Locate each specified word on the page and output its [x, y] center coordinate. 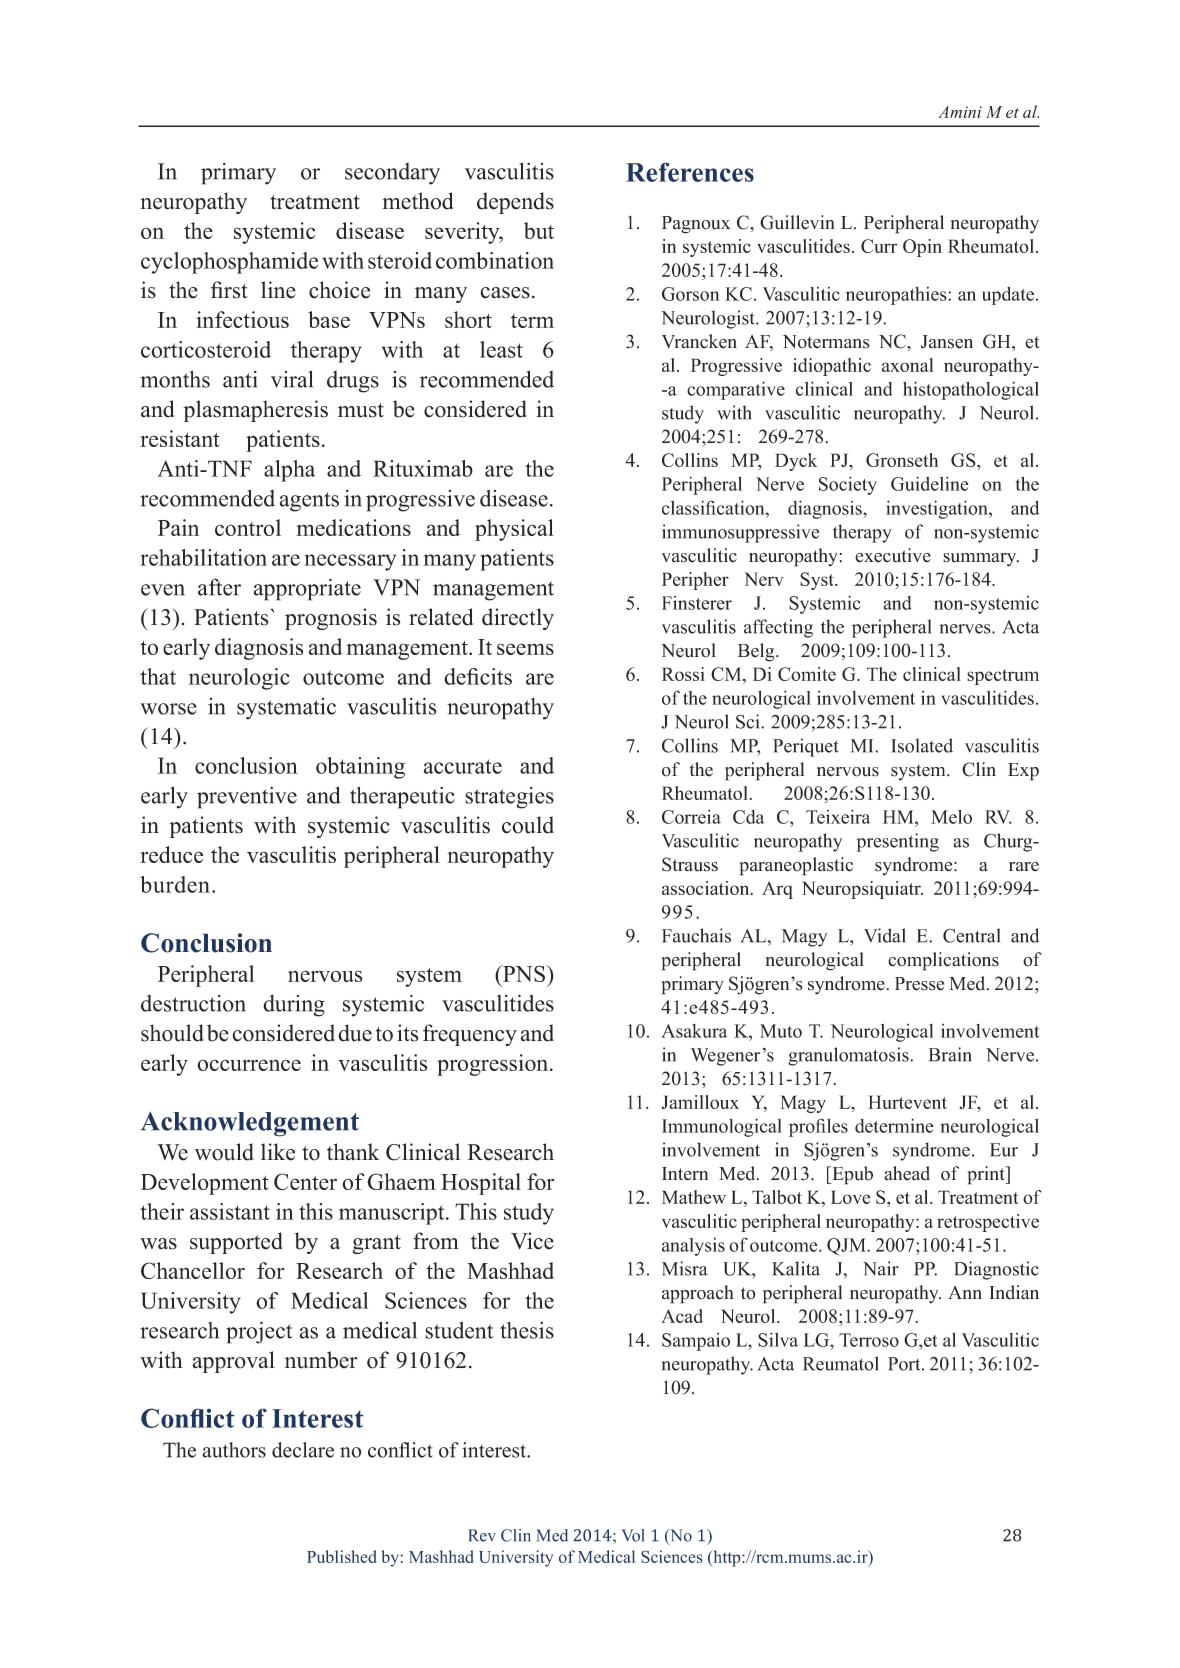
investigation [938, 509]
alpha [289, 471]
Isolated [922, 745]
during [294, 1006]
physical [514, 530]
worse [168, 709]
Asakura [694, 1031]
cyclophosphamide [229, 263]
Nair [881, 1268]
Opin [922, 248]
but [539, 230]
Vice [532, 1241]
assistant [230, 1211]
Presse [919, 984]
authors [234, 1450]
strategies [509, 798]
